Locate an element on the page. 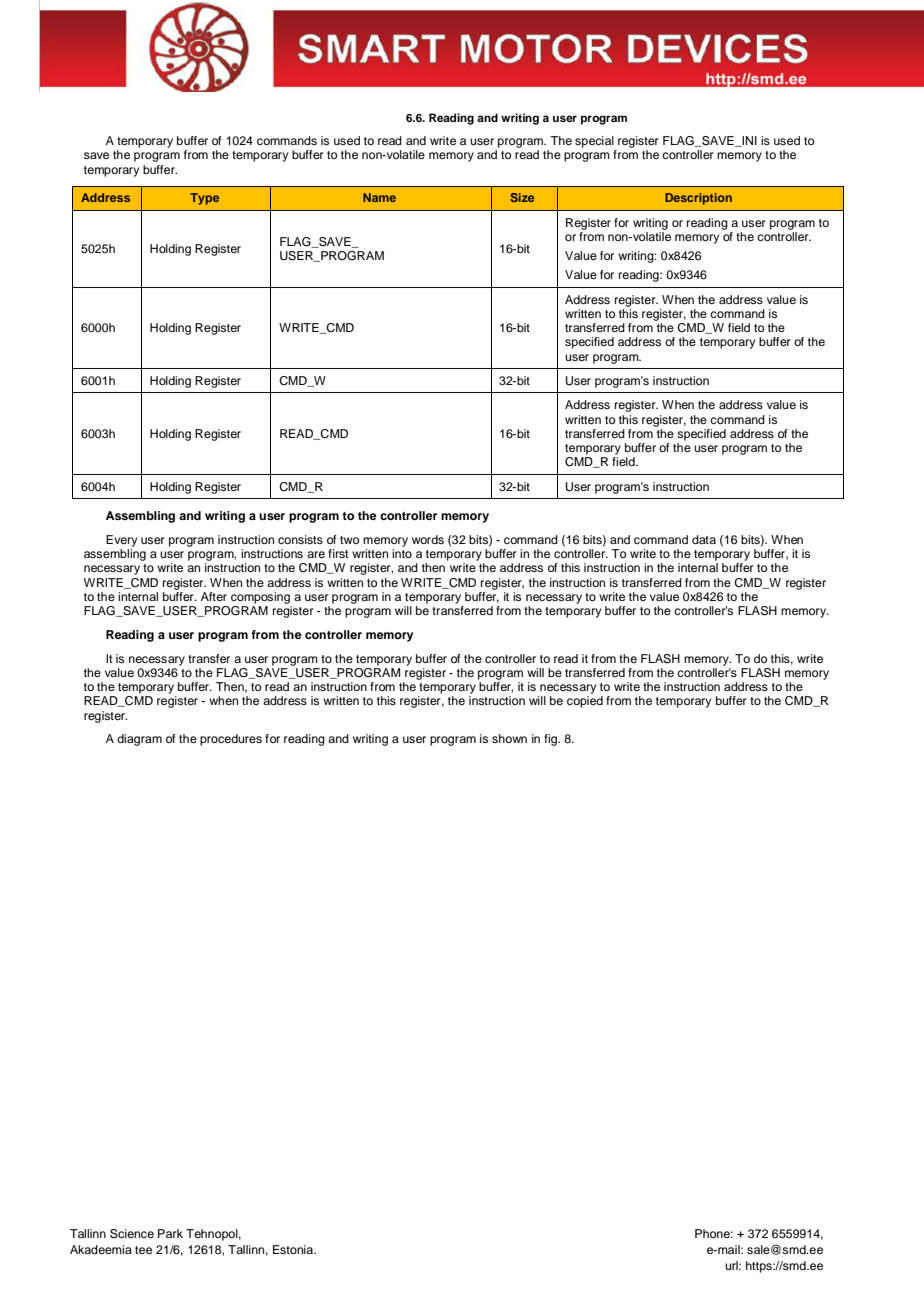 The width and height of the page is (924, 1308). Estonia is located at coordinates (294, 1249).
